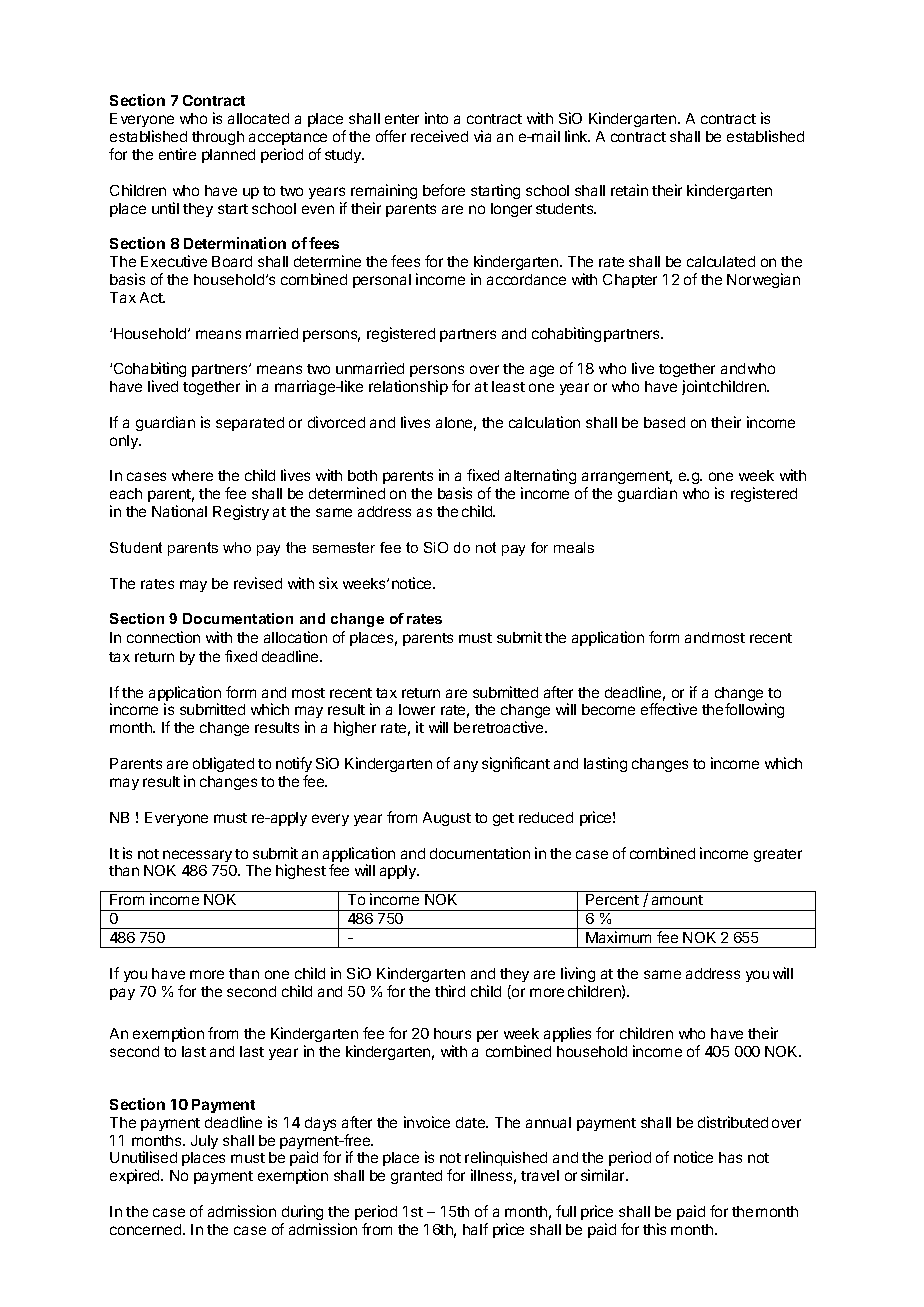  I want to click on July, so click(204, 1142).
